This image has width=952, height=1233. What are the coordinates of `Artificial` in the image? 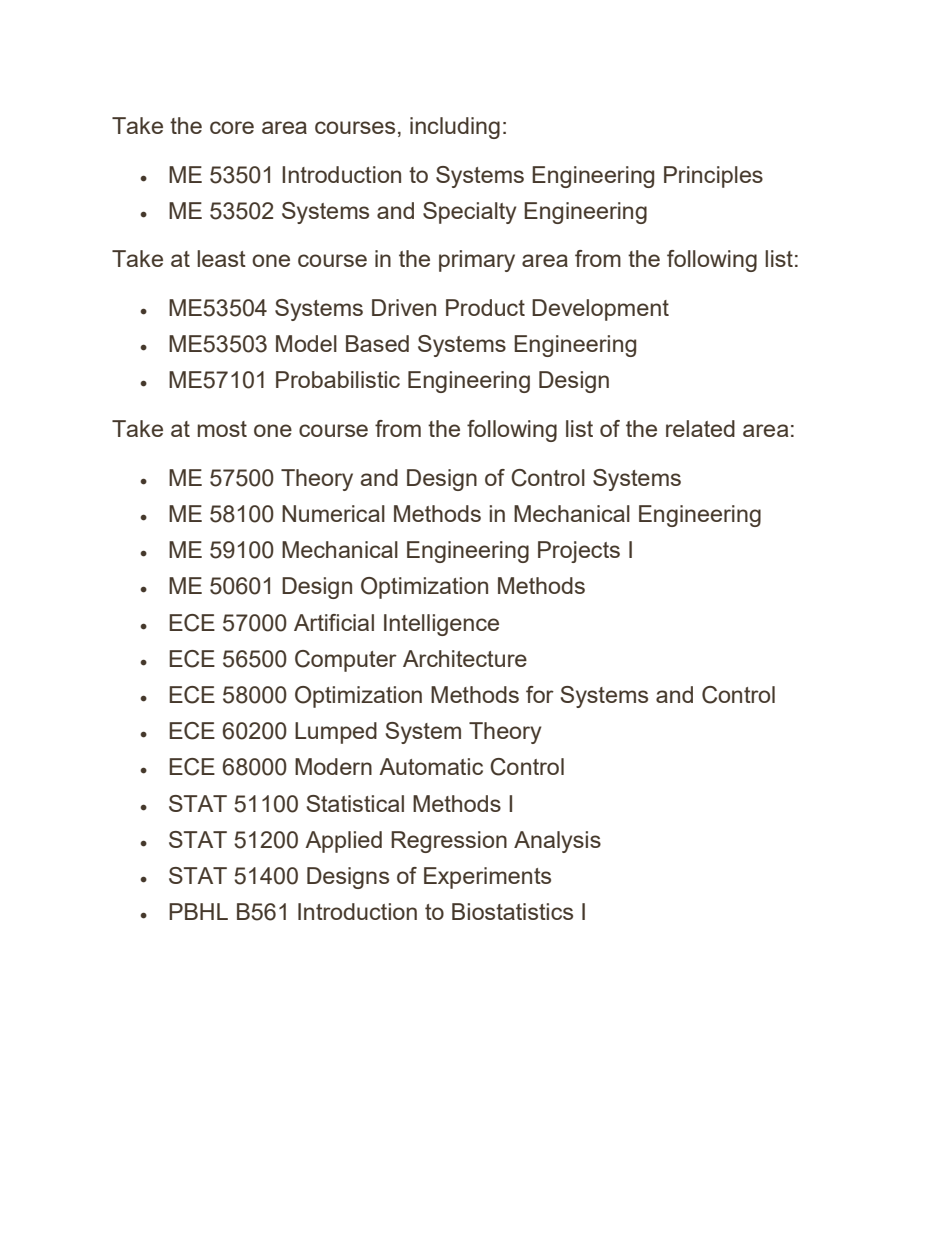 It's located at (334, 622).
